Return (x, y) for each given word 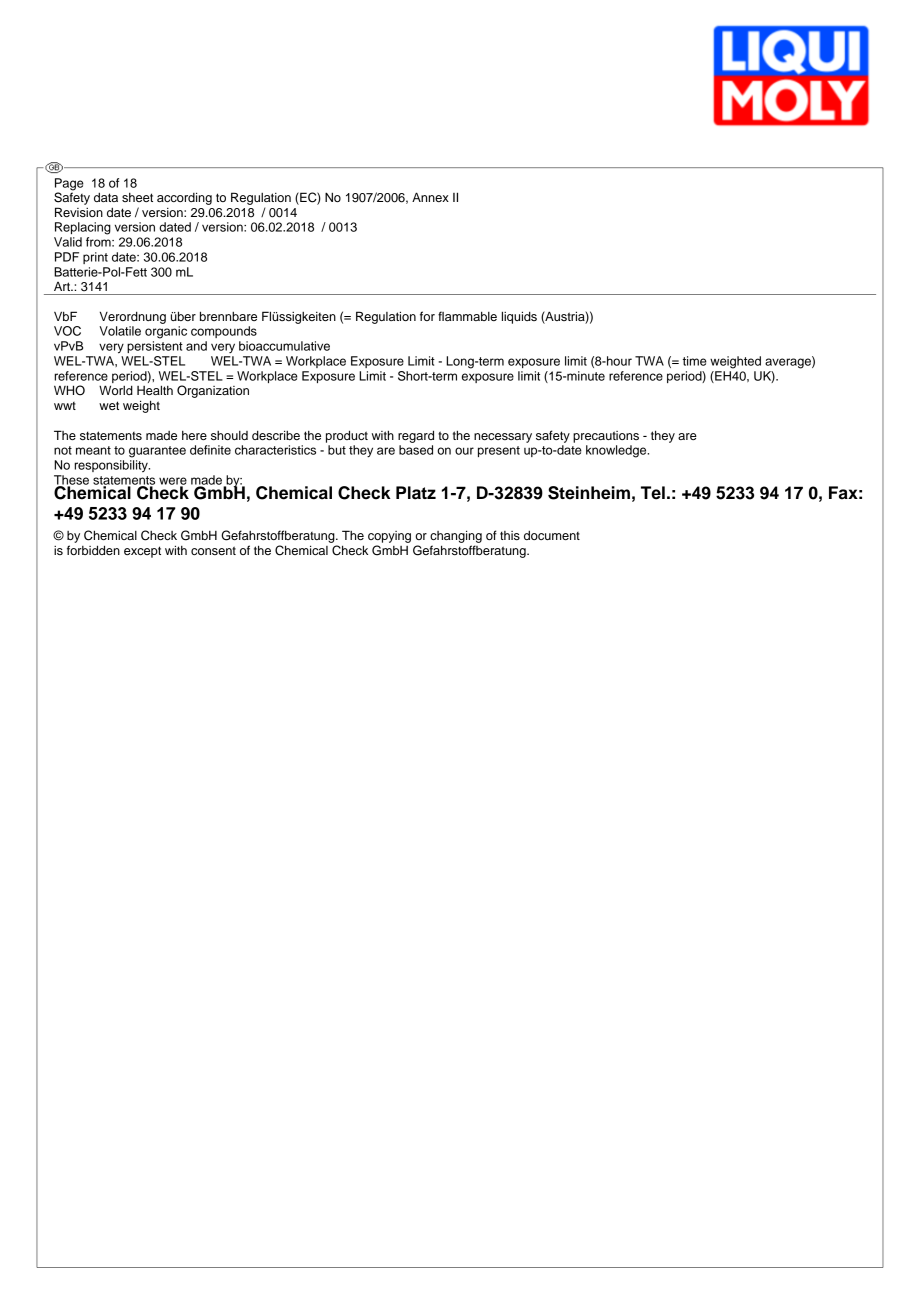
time (695, 361)
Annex (430, 197)
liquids (519, 317)
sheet (137, 197)
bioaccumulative (284, 346)
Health (155, 390)
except (142, 552)
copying (389, 537)
